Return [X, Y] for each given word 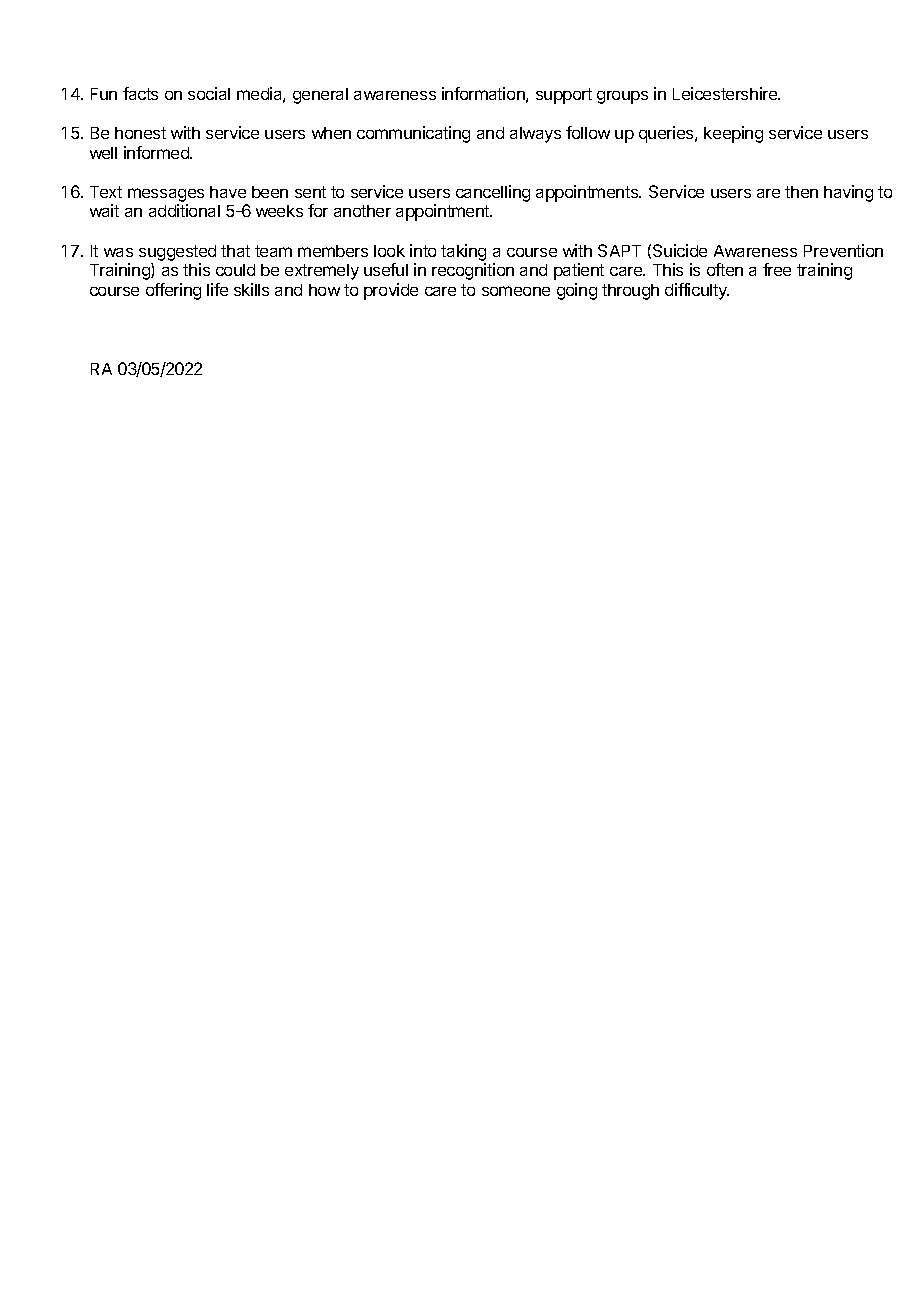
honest [140, 133]
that [235, 251]
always [535, 135]
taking [463, 254]
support [564, 96]
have [228, 192]
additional [184, 210]
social [209, 93]
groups [622, 97]
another [362, 211]
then [801, 192]
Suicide [680, 250]
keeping [733, 134]
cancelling [493, 193]
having [848, 193]
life [217, 289]
